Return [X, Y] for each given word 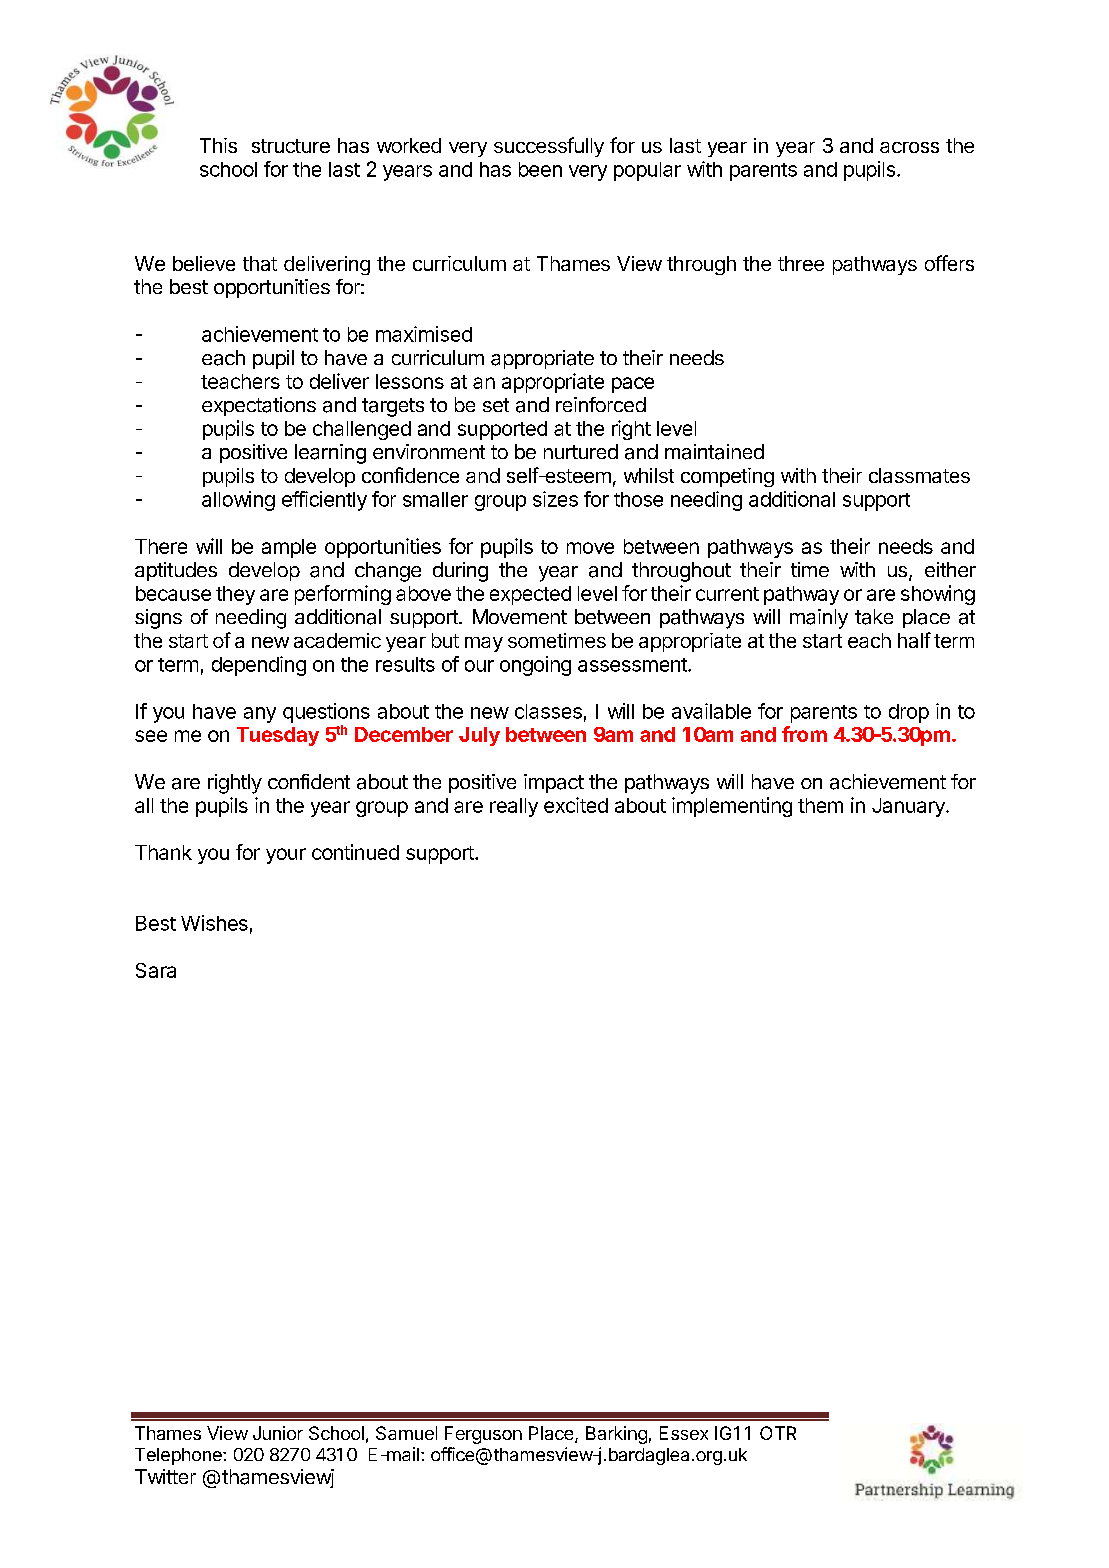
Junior [278, 1433]
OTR [778, 1433]
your [286, 856]
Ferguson [483, 1435]
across [909, 147]
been [540, 169]
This [218, 145]
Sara [156, 970]
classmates [919, 475]
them [820, 805]
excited [576, 805]
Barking [616, 1435]
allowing [238, 501]
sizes [555, 499]
